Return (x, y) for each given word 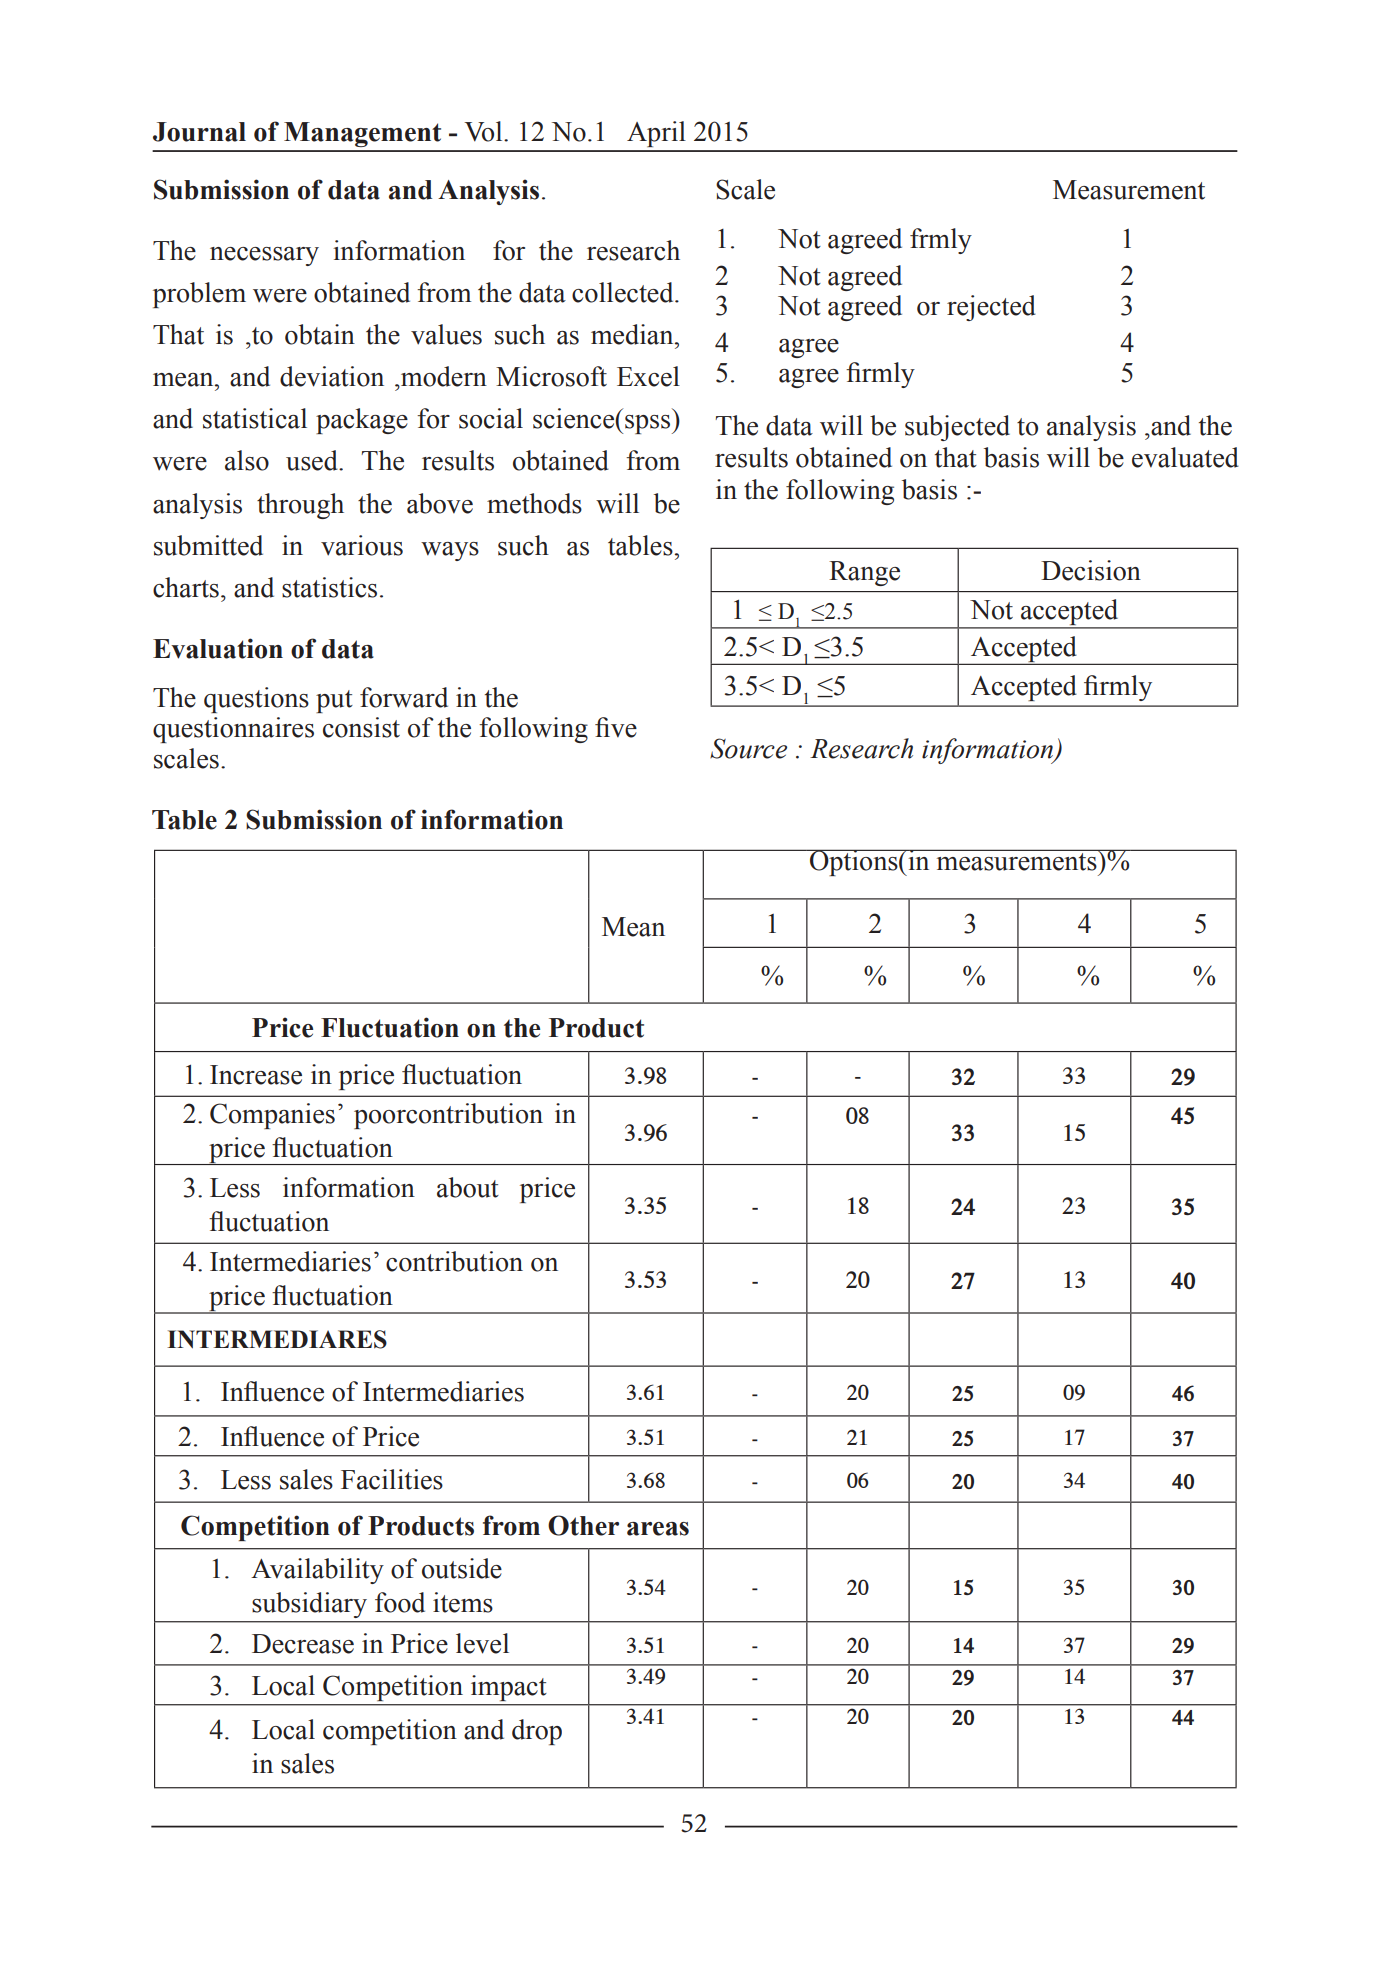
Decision (1091, 570)
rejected (991, 308)
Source (748, 748)
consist (361, 727)
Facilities (392, 1479)
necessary (264, 256)
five (616, 727)
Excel (648, 376)
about (468, 1187)
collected (624, 292)
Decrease (303, 1644)
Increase (256, 1075)
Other (583, 1525)
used (313, 460)
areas (658, 1529)
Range (864, 573)
